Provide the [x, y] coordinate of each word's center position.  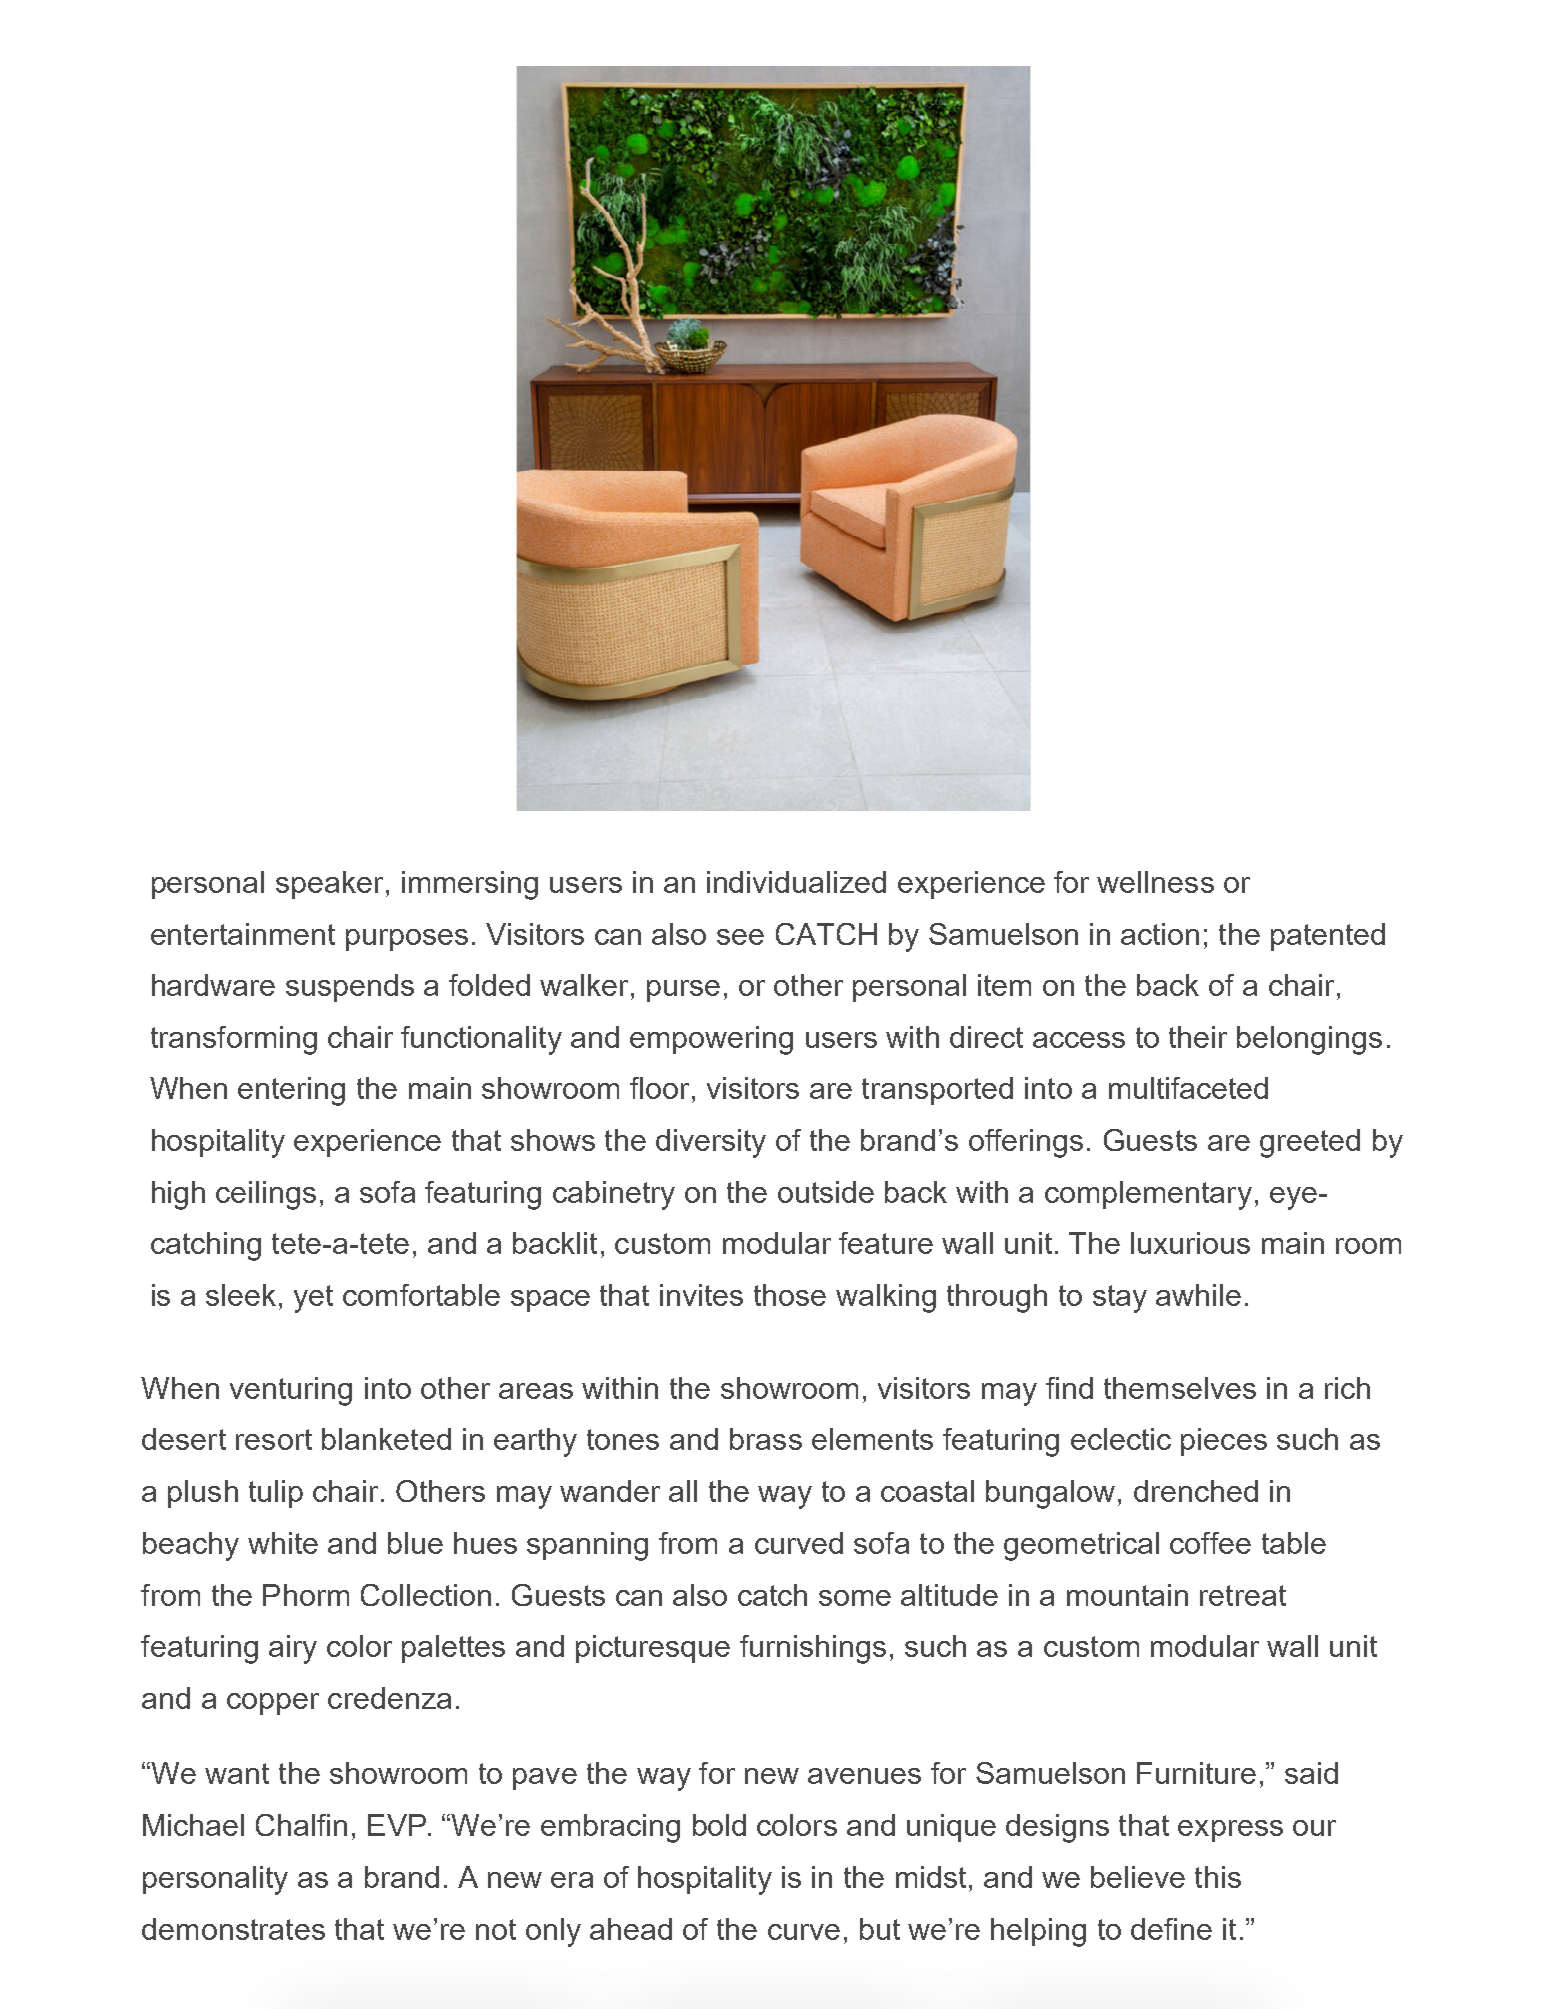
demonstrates [233, 1929]
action [1160, 934]
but [880, 1929]
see [740, 937]
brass [766, 1439]
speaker [329, 885]
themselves [1180, 1388]
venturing [291, 1391]
